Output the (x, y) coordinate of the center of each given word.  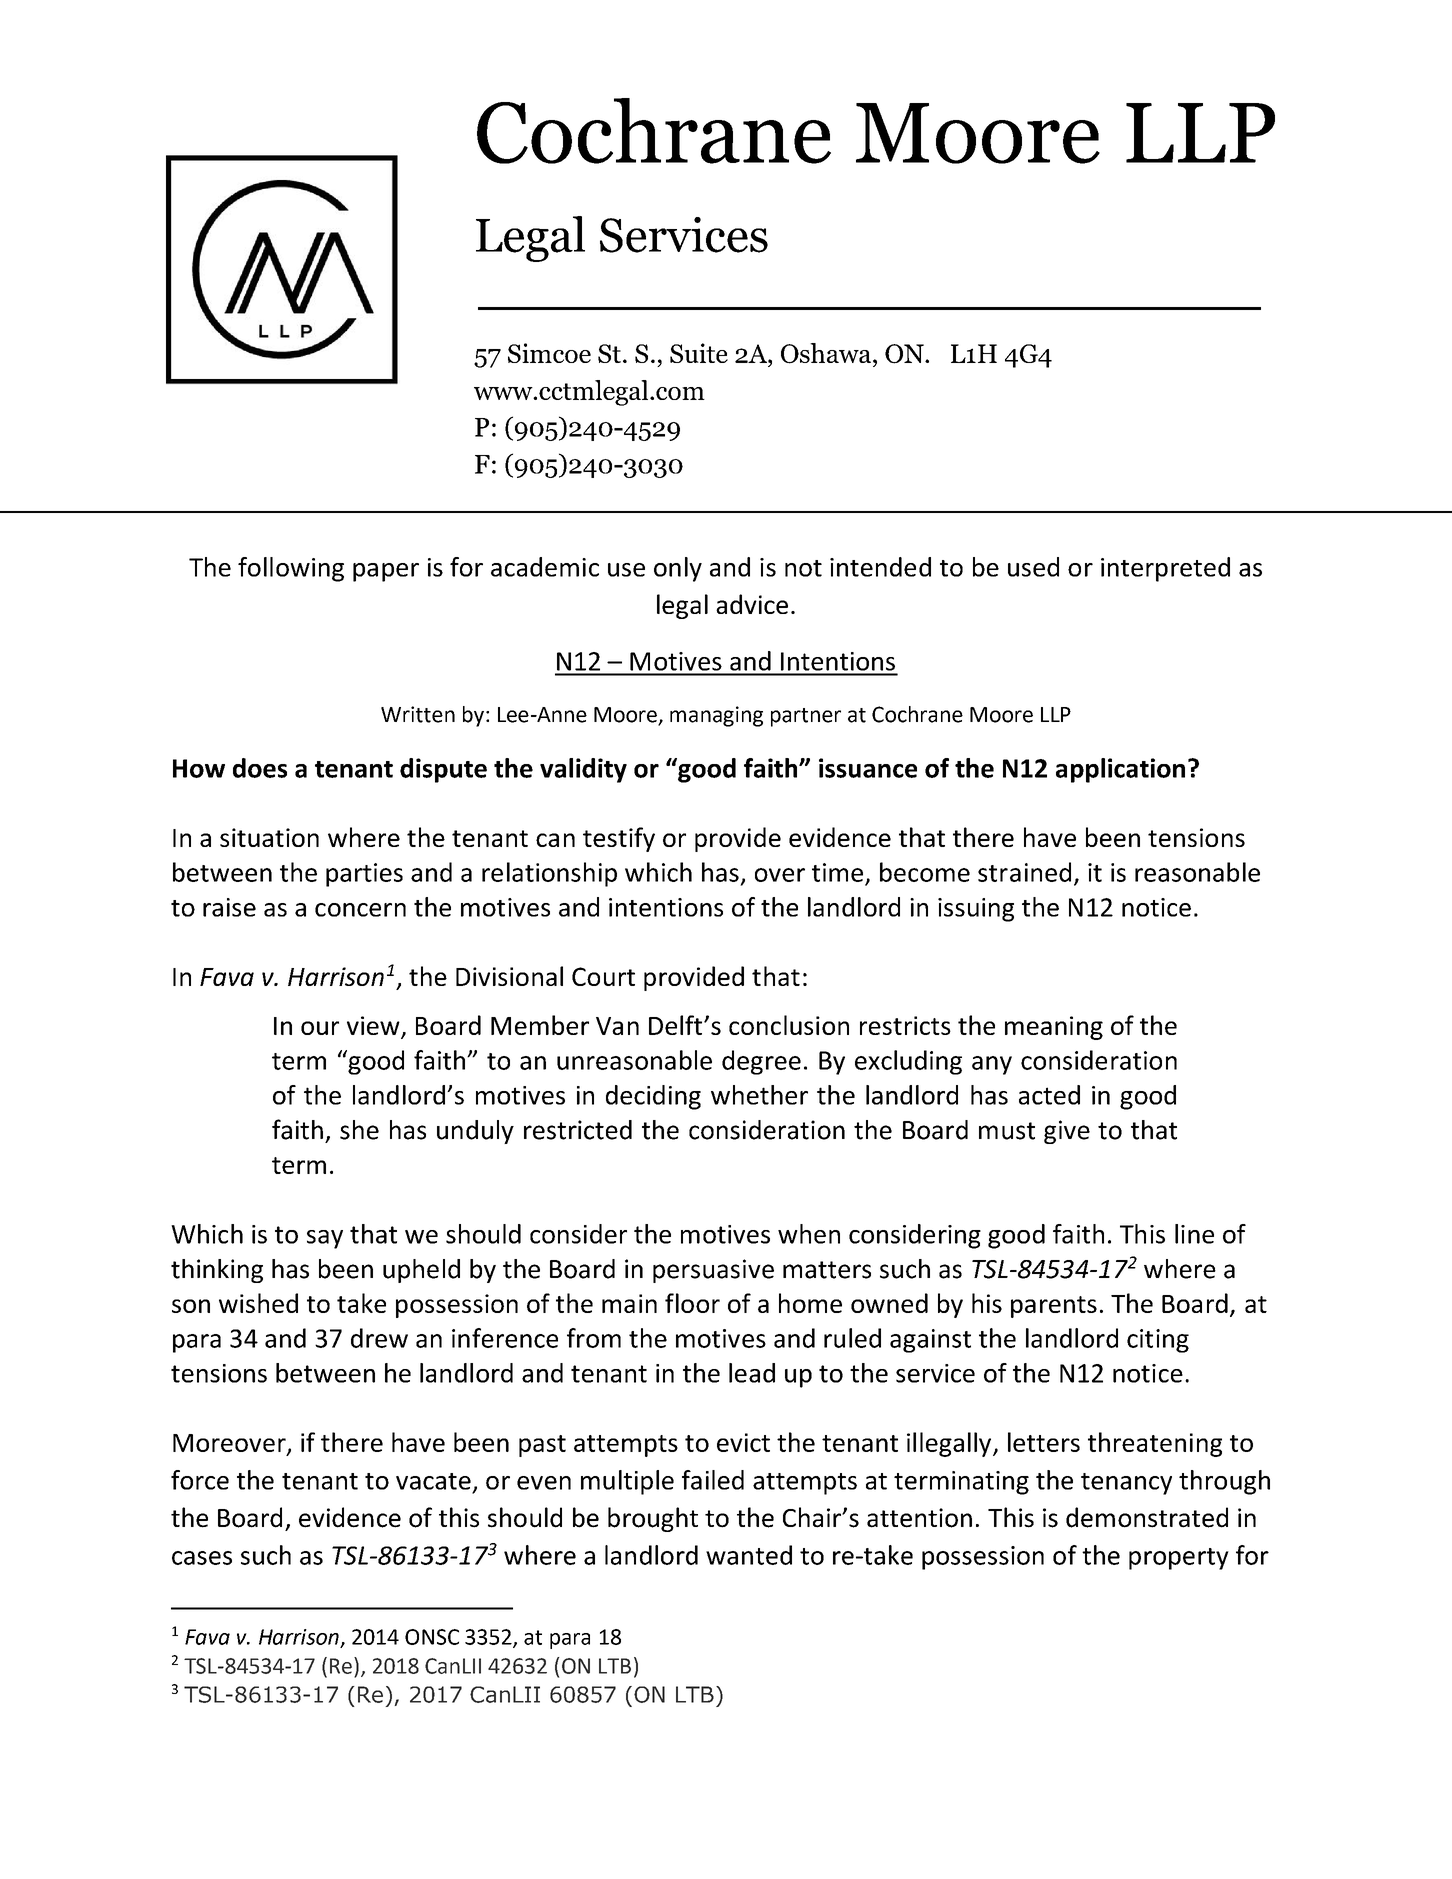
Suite (699, 353)
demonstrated (1147, 1517)
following (291, 569)
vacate (433, 1481)
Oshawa (827, 353)
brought (653, 1519)
